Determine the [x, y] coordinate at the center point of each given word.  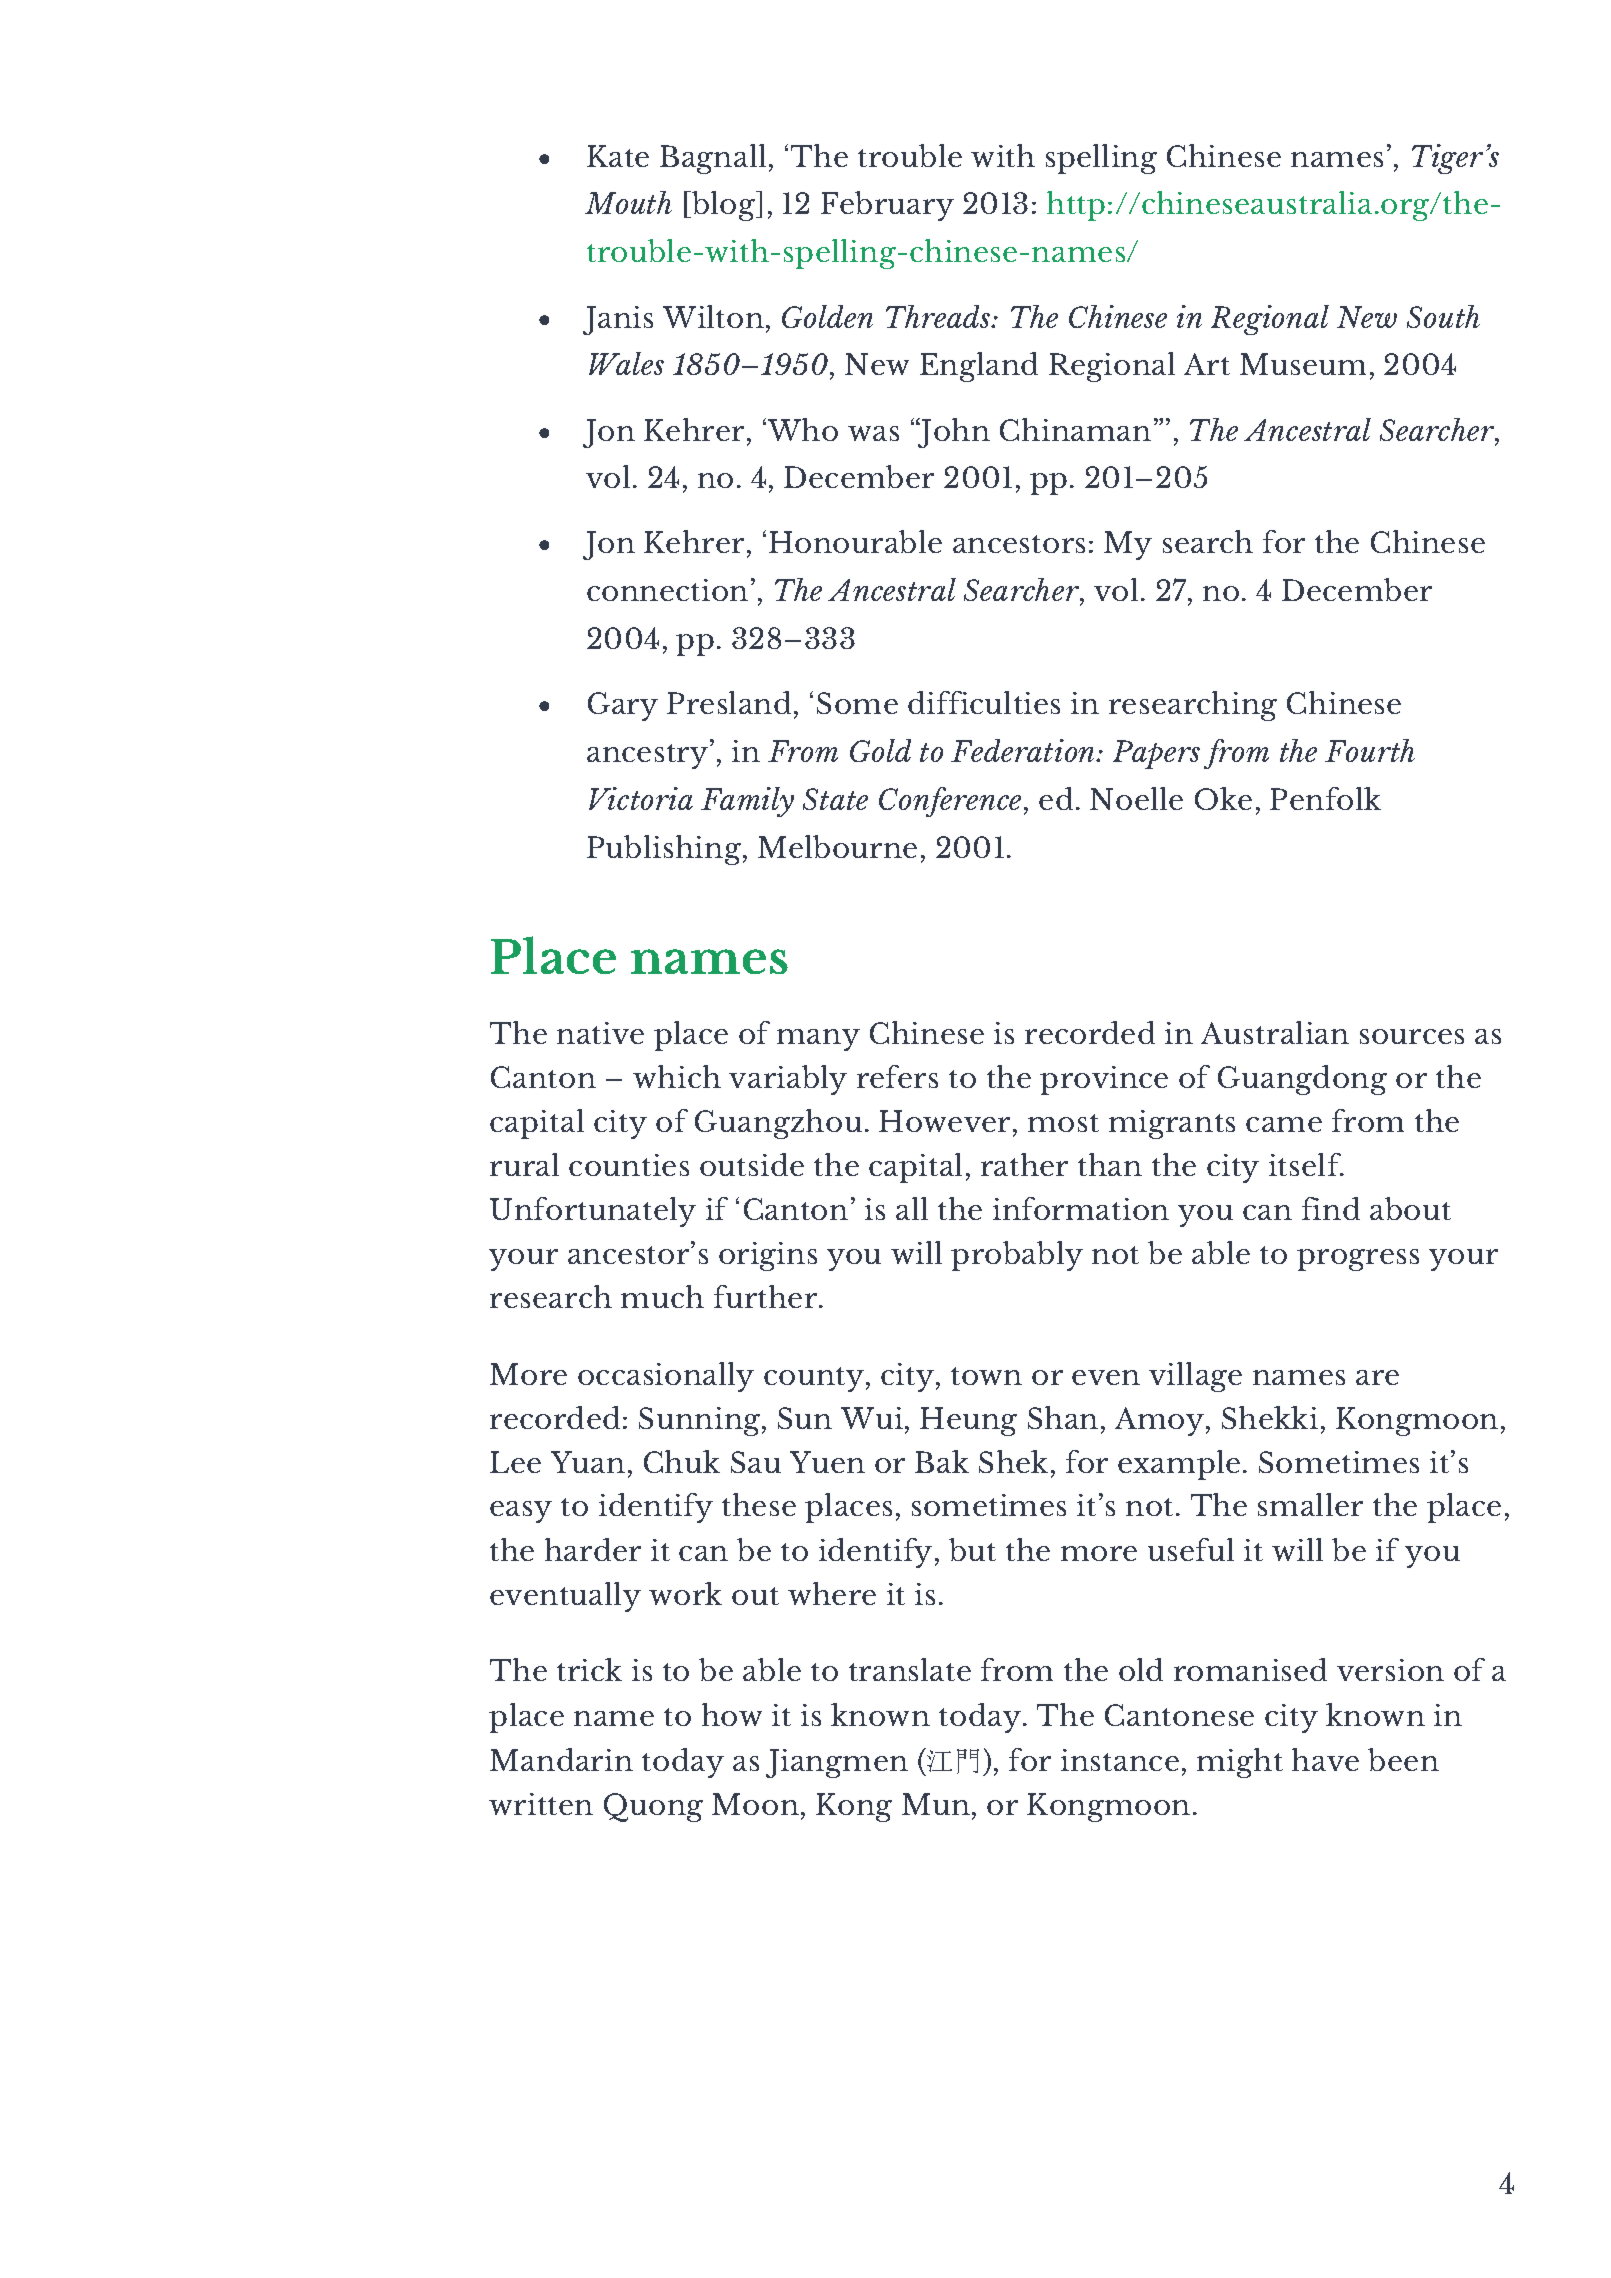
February [887, 206]
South [1443, 316]
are [1377, 1377]
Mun [936, 1804]
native [600, 1033]
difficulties [984, 702]
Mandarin [561, 1759]
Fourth [1370, 750]
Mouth [628, 202]
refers [897, 1076]
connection [667, 590]
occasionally [666, 1377]
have [1325, 1759]
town [986, 1376]
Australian [1275, 1032]
